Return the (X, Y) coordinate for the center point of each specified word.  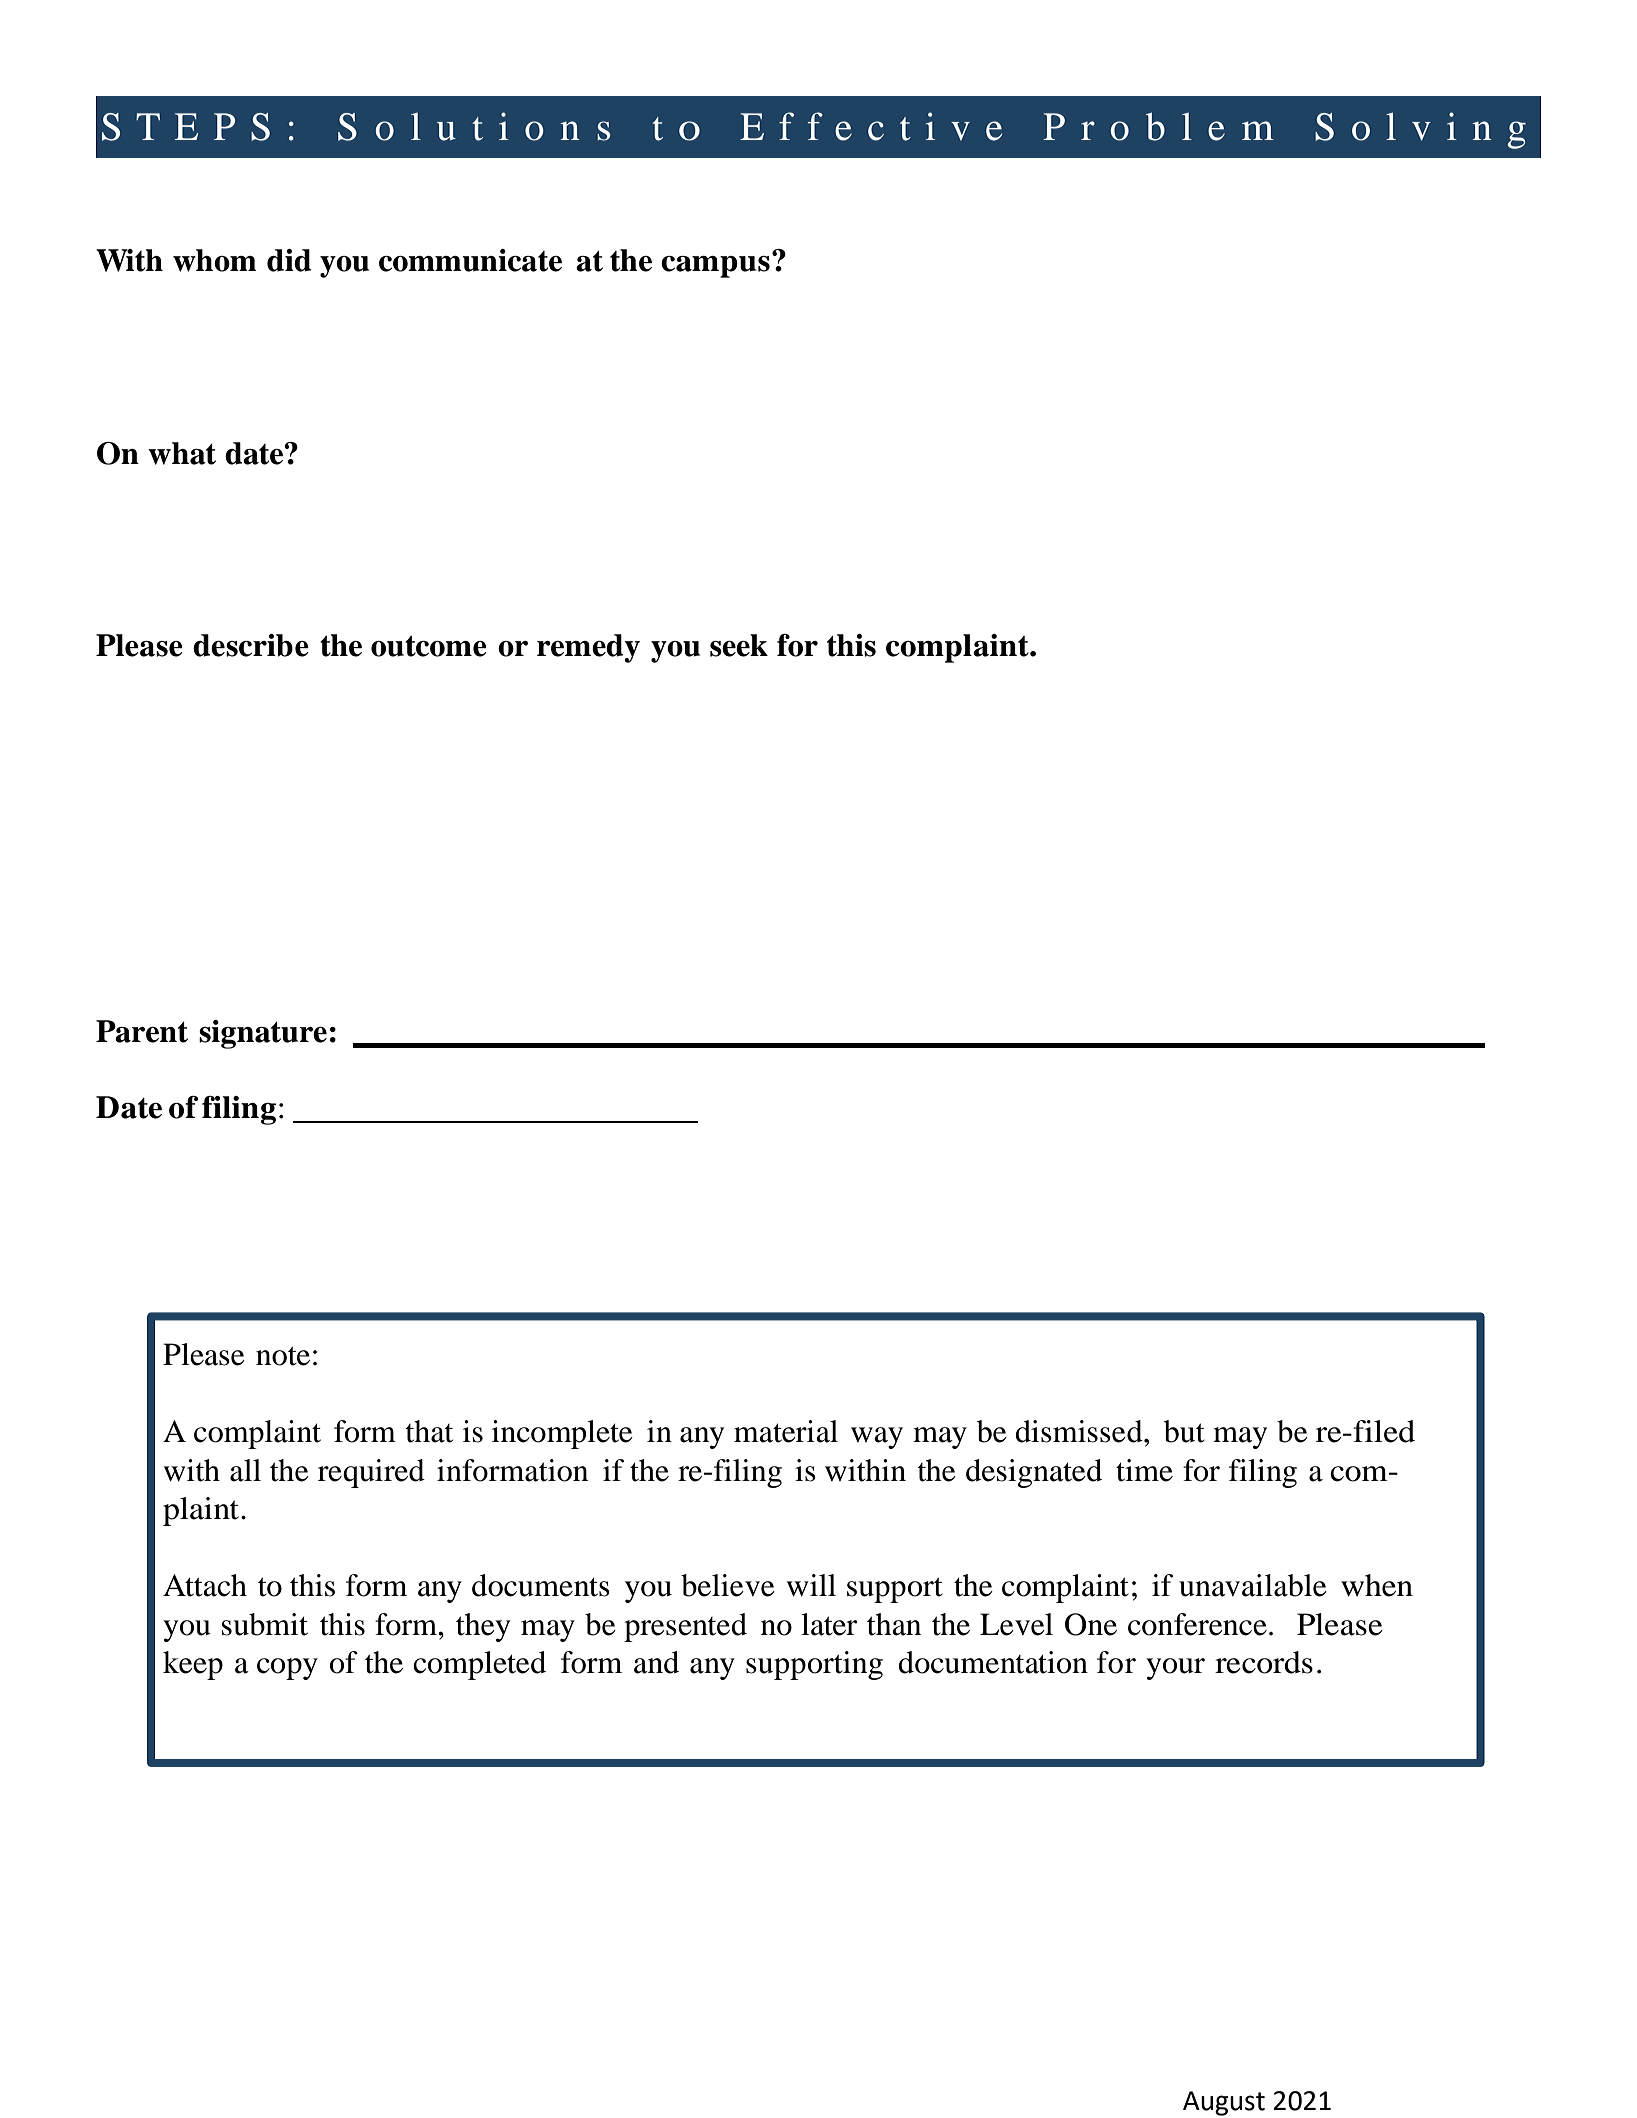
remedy (588, 648)
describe (251, 645)
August (1224, 2103)
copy (287, 1669)
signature (263, 1034)
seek (739, 645)
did (289, 260)
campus (715, 267)
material (786, 1431)
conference (1197, 1624)
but (1184, 1431)
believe (728, 1585)
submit (265, 1624)
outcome (429, 646)
